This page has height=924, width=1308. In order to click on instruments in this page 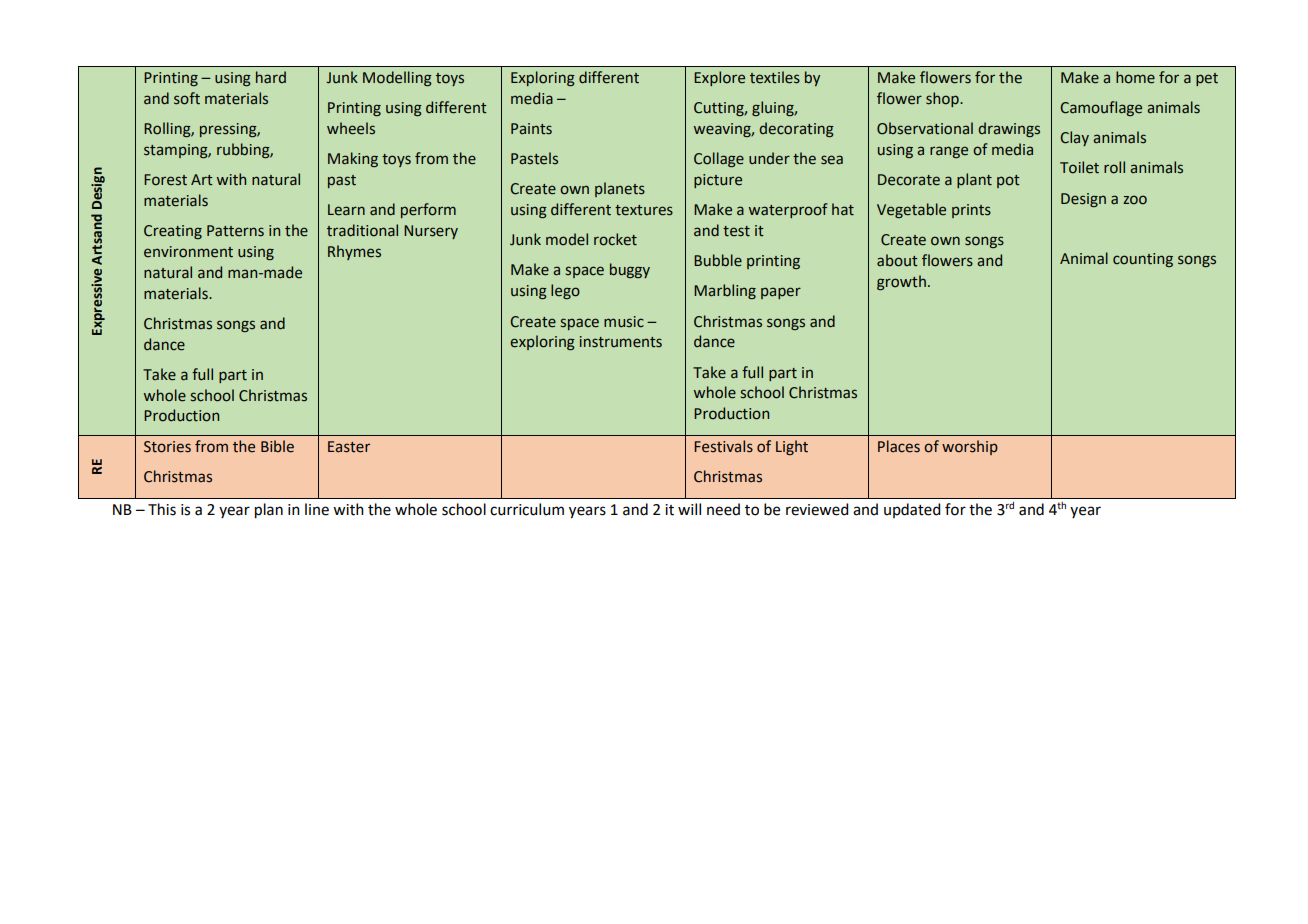, I will do `click(621, 342)`.
